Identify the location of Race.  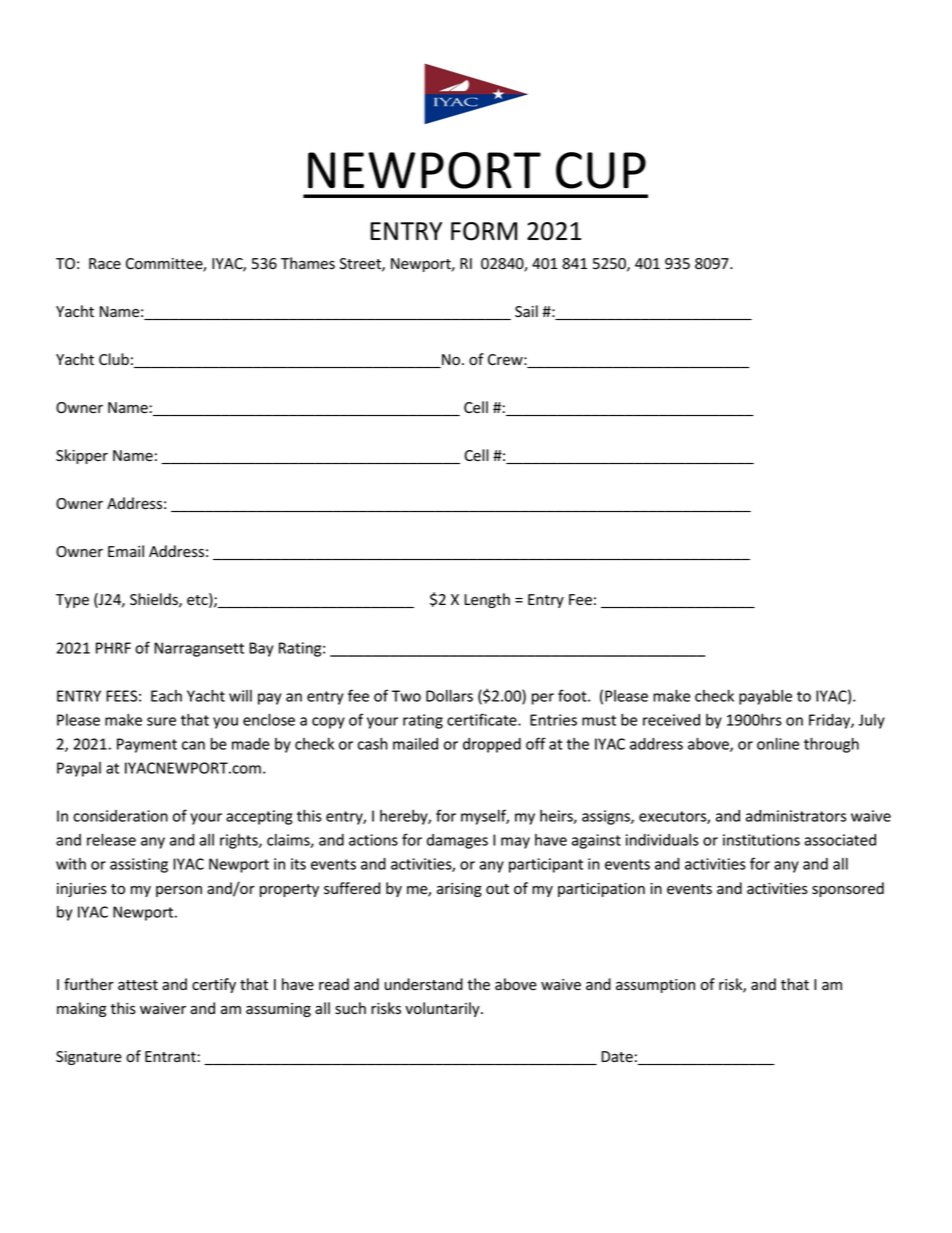
(105, 264).
